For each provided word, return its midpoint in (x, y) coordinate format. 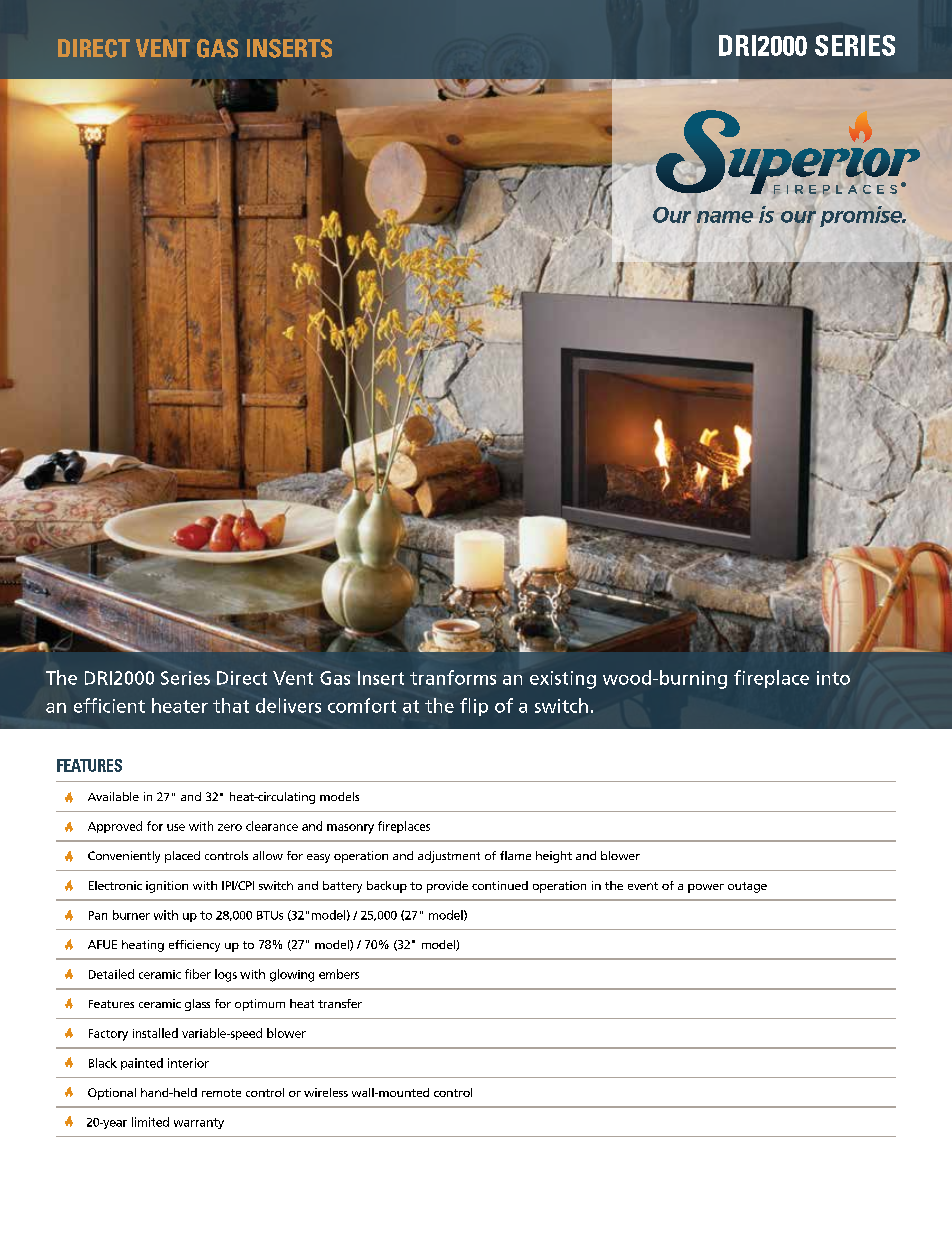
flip (474, 707)
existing (563, 680)
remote (221, 1093)
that (231, 705)
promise (862, 216)
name (724, 217)
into (833, 678)
